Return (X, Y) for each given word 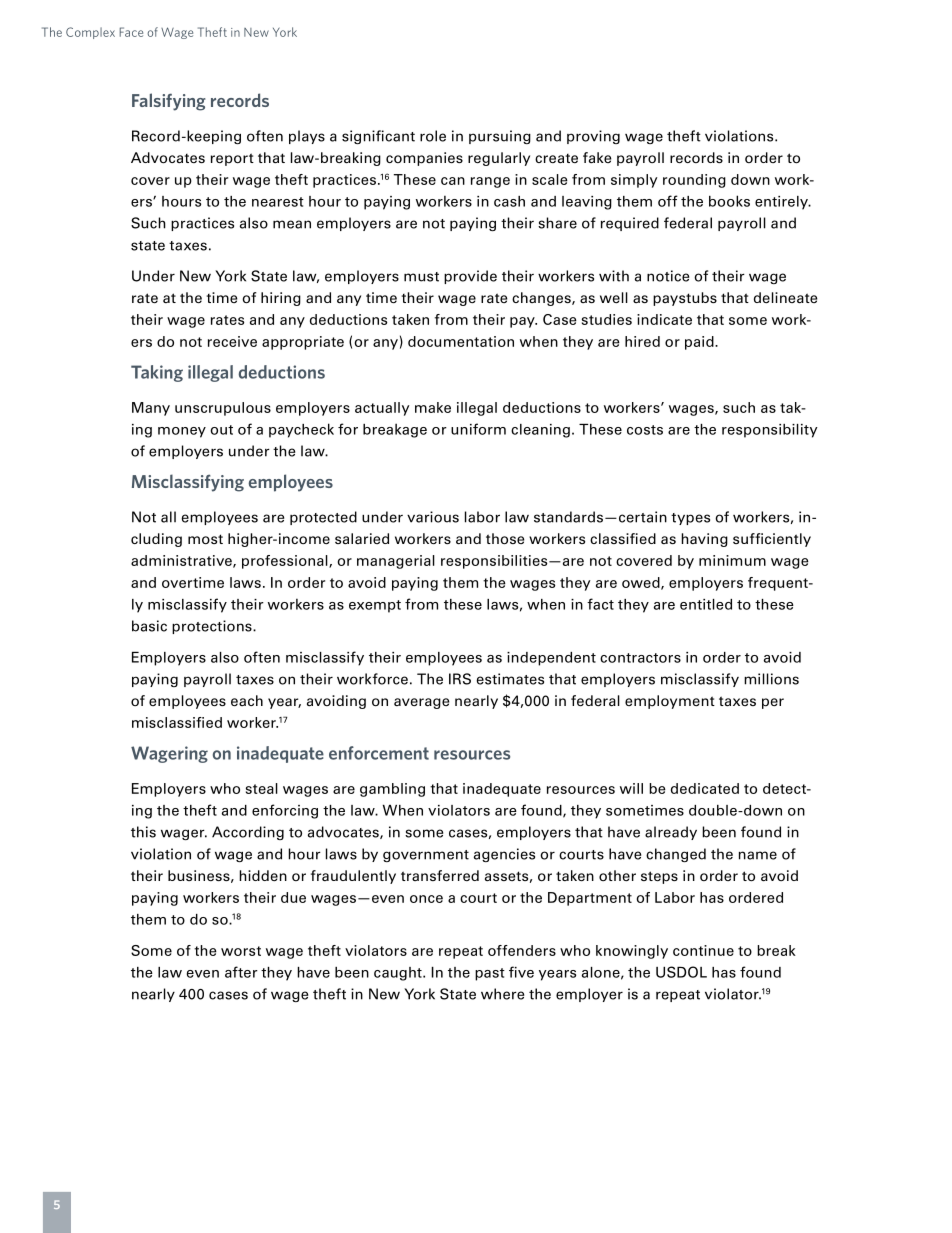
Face (131, 32)
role (433, 136)
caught (399, 974)
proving (593, 137)
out (221, 430)
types (690, 519)
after (241, 972)
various (433, 517)
